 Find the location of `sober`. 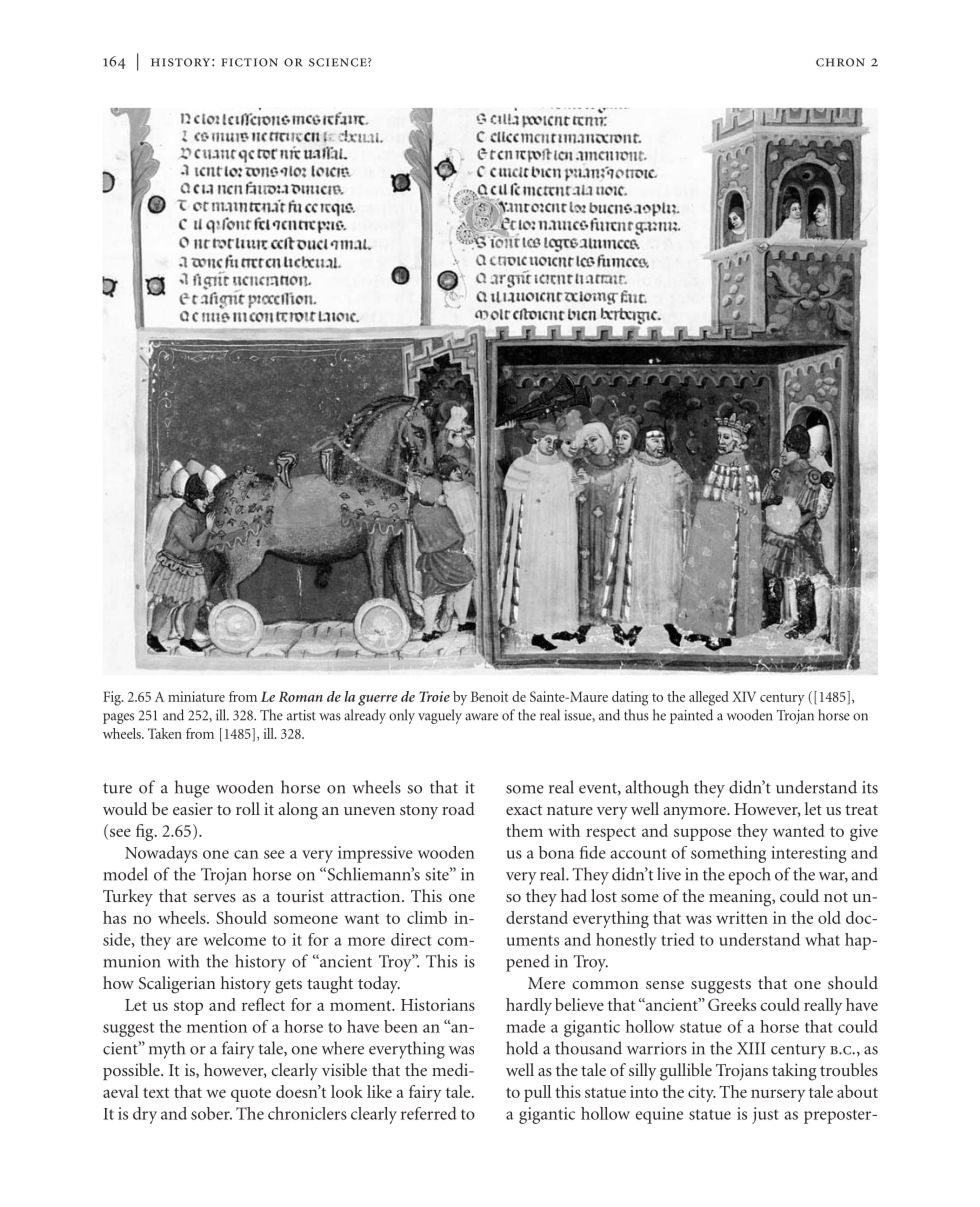

sober is located at coordinates (211, 1113).
